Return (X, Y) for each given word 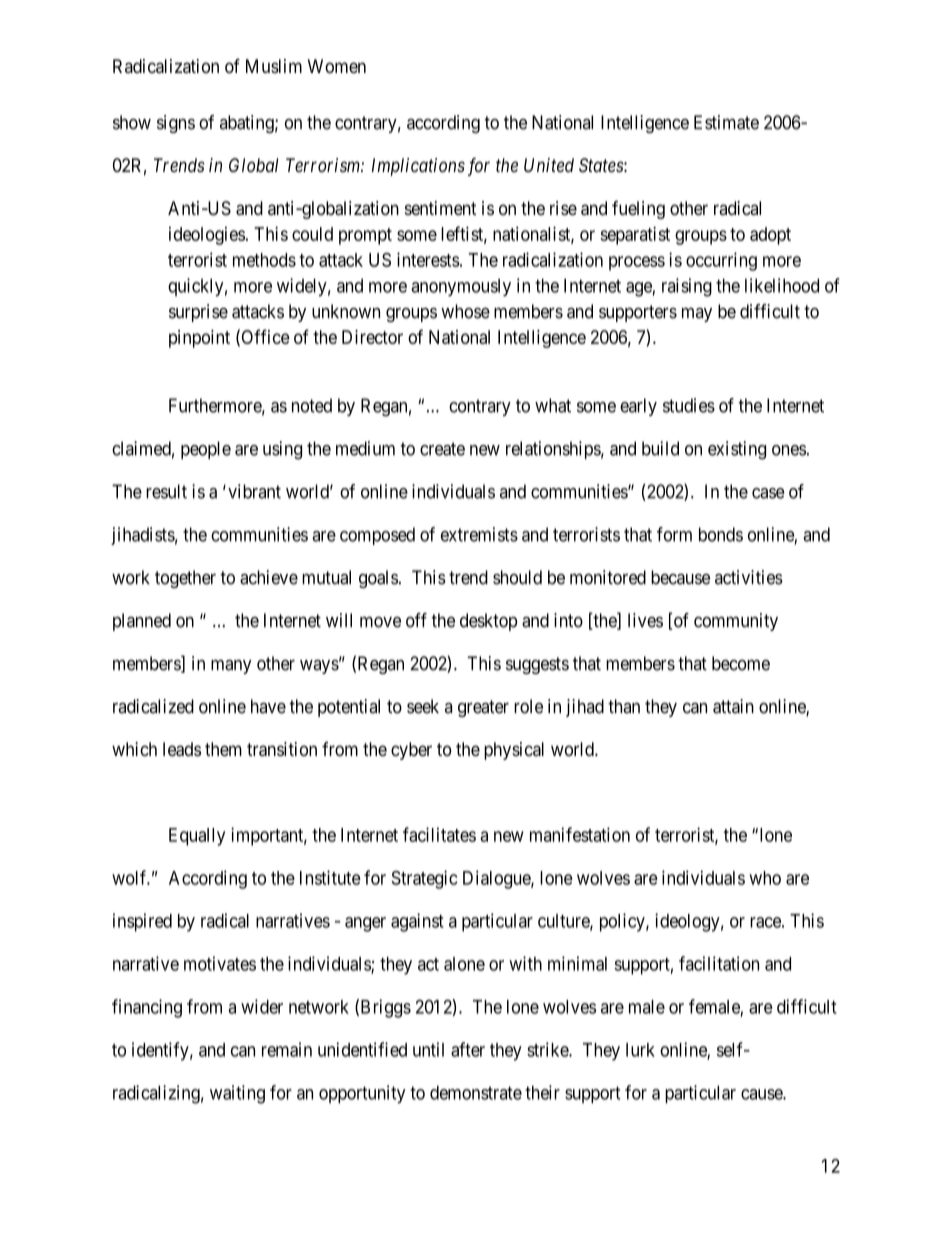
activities (749, 577)
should (517, 577)
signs (176, 124)
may (697, 314)
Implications (418, 167)
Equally (197, 837)
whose (465, 311)
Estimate (726, 122)
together (185, 579)
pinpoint (199, 339)
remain (287, 1049)
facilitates (439, 834)
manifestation (580, 834)
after (468, 1049)
